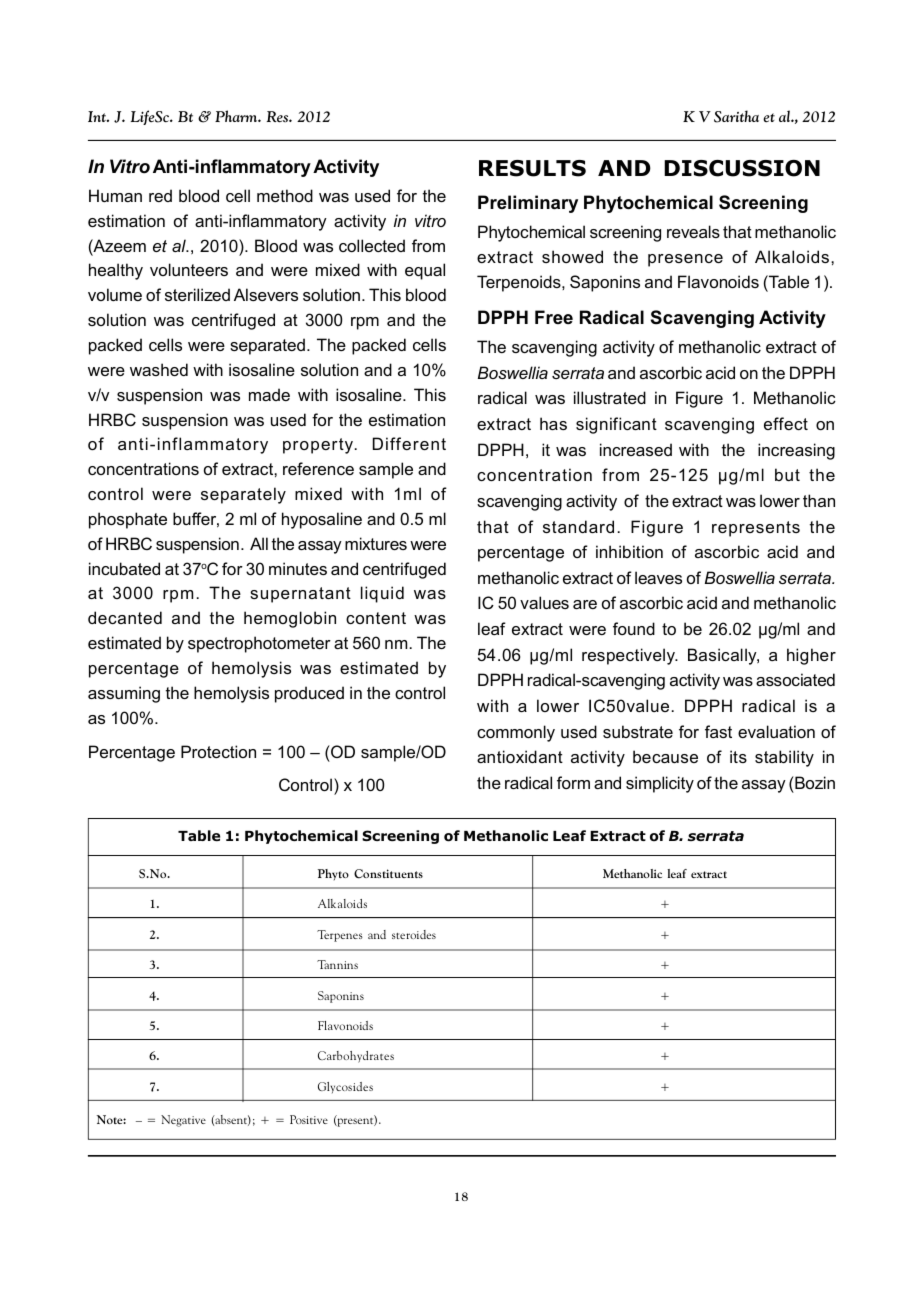  What do you see at coordinates (183, 1121) in the document?
I see `Negative` at bounding box center [183, 1121].
